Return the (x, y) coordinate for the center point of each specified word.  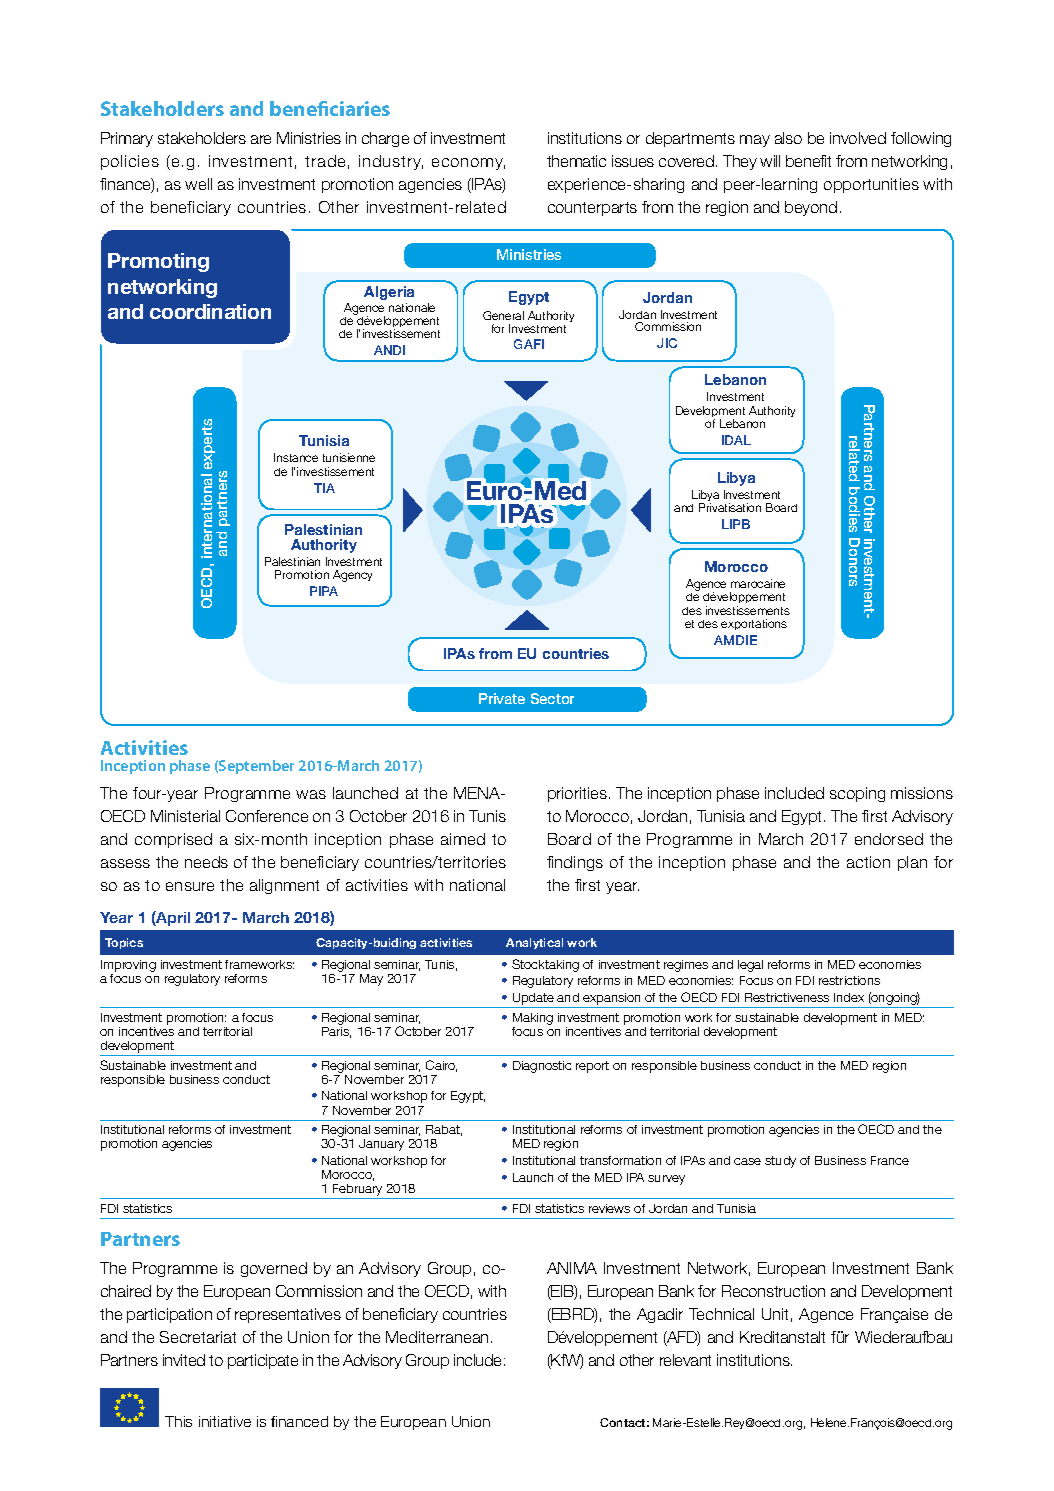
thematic (576, 161)
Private (502, 698)
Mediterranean (437, 1337)
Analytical (534, 943)
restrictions (849, 980)
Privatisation (730, 507)
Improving (128, 966)
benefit (808, 161)
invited (184, 1360)
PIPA (324, 591)
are (261, 139)
